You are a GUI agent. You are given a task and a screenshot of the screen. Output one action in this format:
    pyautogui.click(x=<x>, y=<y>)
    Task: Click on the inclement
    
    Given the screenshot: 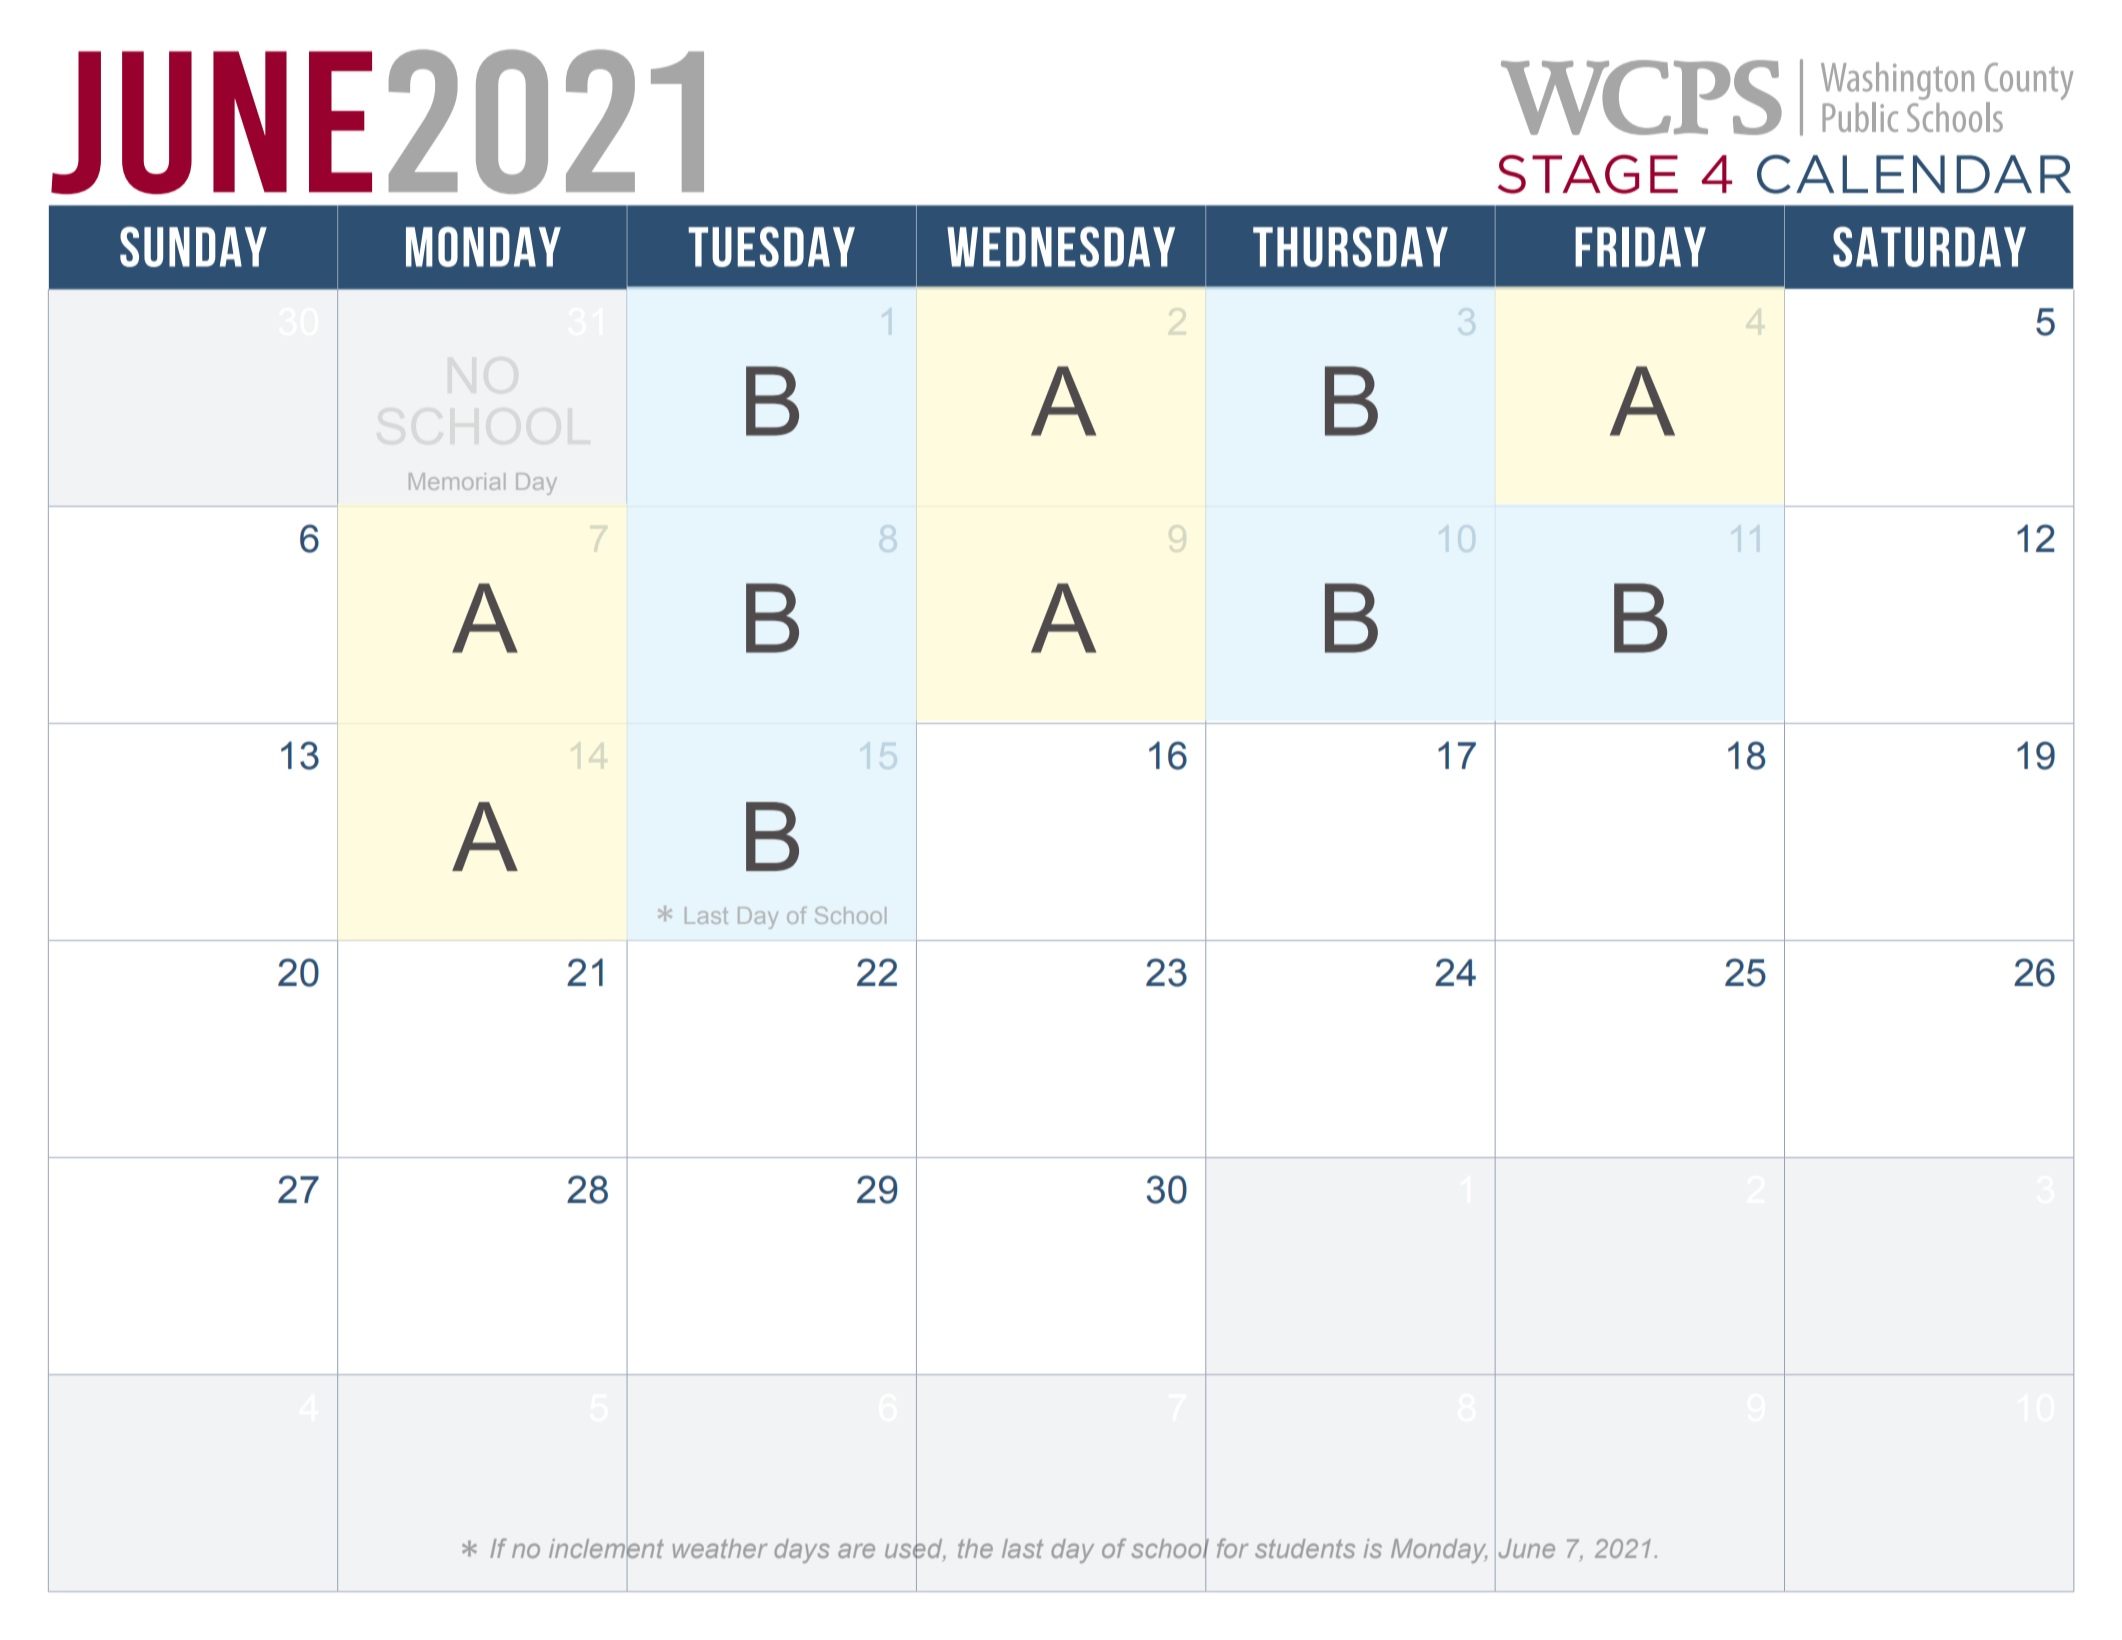 What is the action you would take?
    pyautogui.click(x=606, y=1548)
